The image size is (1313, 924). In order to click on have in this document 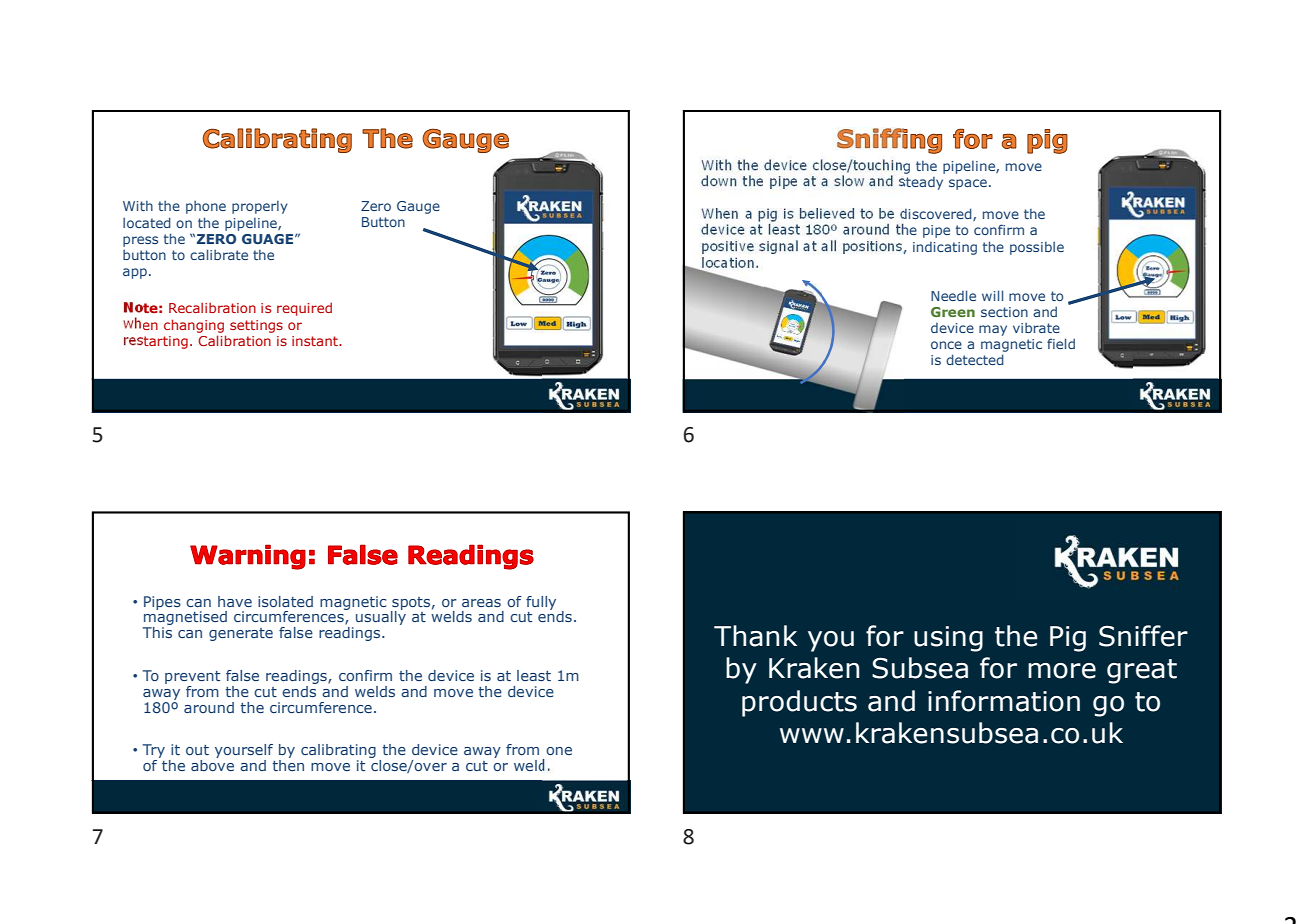, I will do `click(235, 601)`.
